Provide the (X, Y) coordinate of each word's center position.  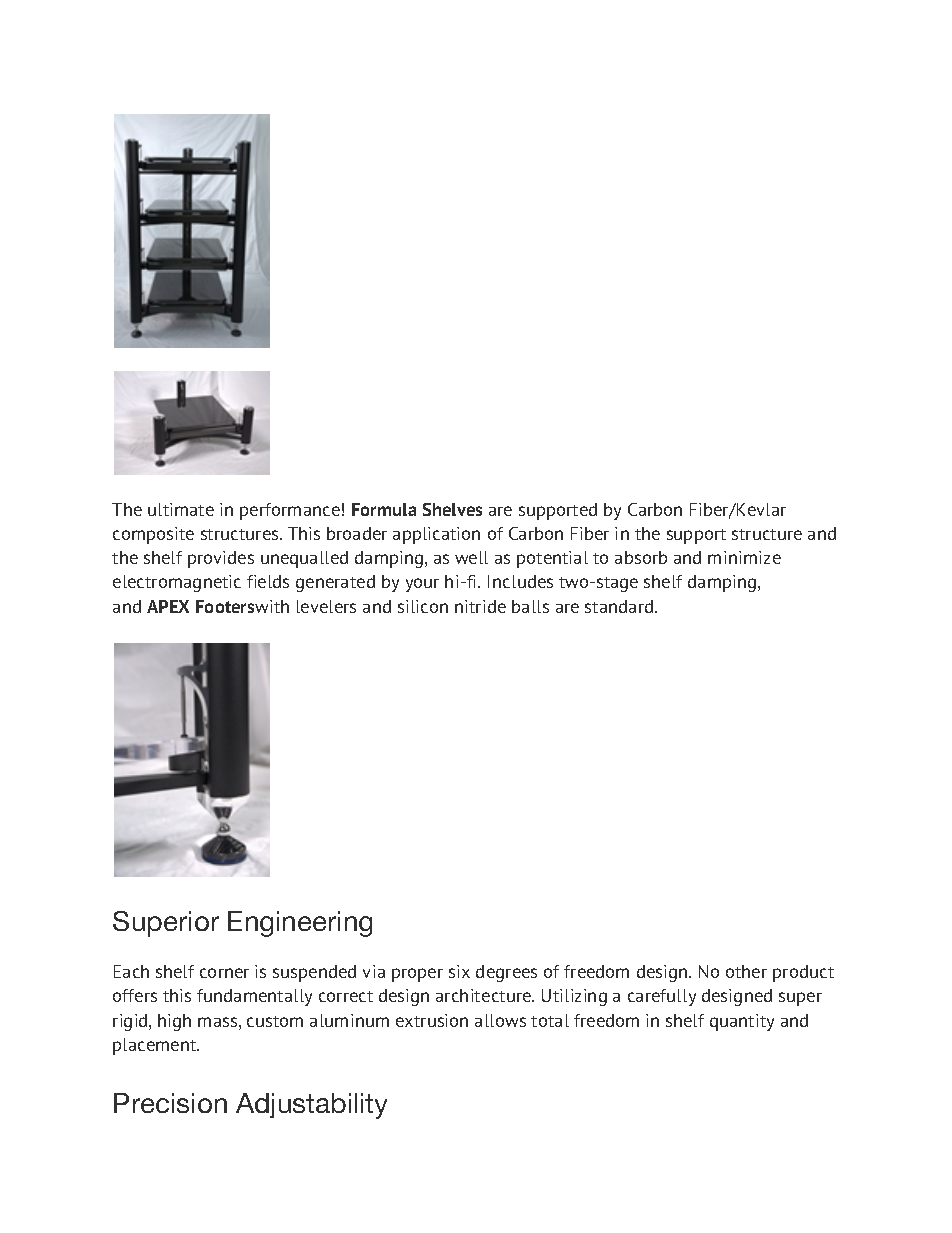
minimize (744, 557)
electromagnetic (177, 583)
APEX (168, 606)
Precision (170, 1103)
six (459, 971)
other (746, 971)
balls (530, 606)
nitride (480, 606)
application (436, 535)
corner (224, 973)
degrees (506, 973)
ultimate (181, 509)
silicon (423, 606)
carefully (662, 997)
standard (620, 606)
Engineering (300, 924)
